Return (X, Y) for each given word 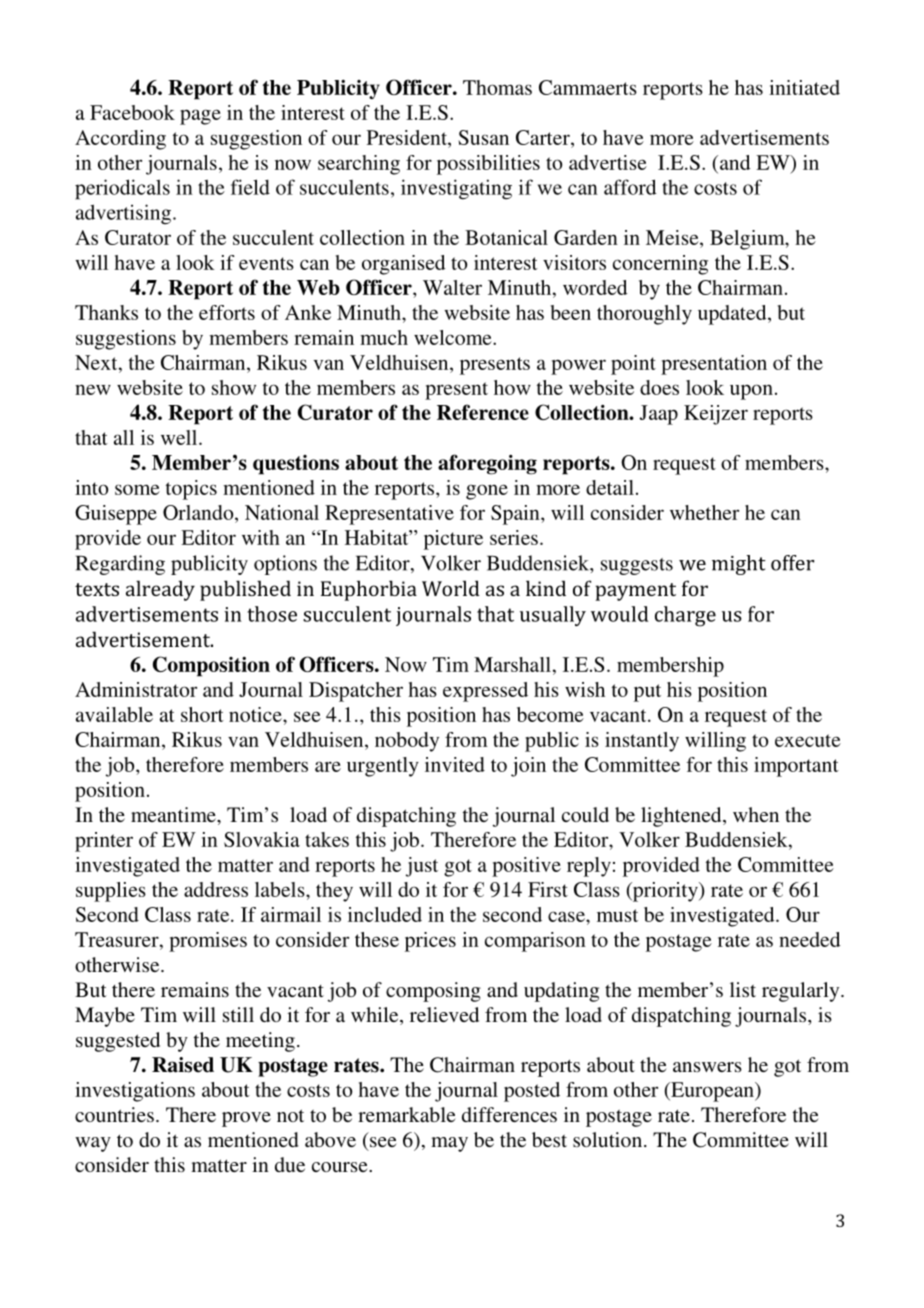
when (756, 814)
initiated (804, 87)
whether (704, 512)
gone (487, 492)
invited (455, 764)
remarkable (407, 1114)
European (712, 1092)
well (180, 437)
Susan (484, 137)
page (200, 117)
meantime (174, 814)
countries (114, 1114)
